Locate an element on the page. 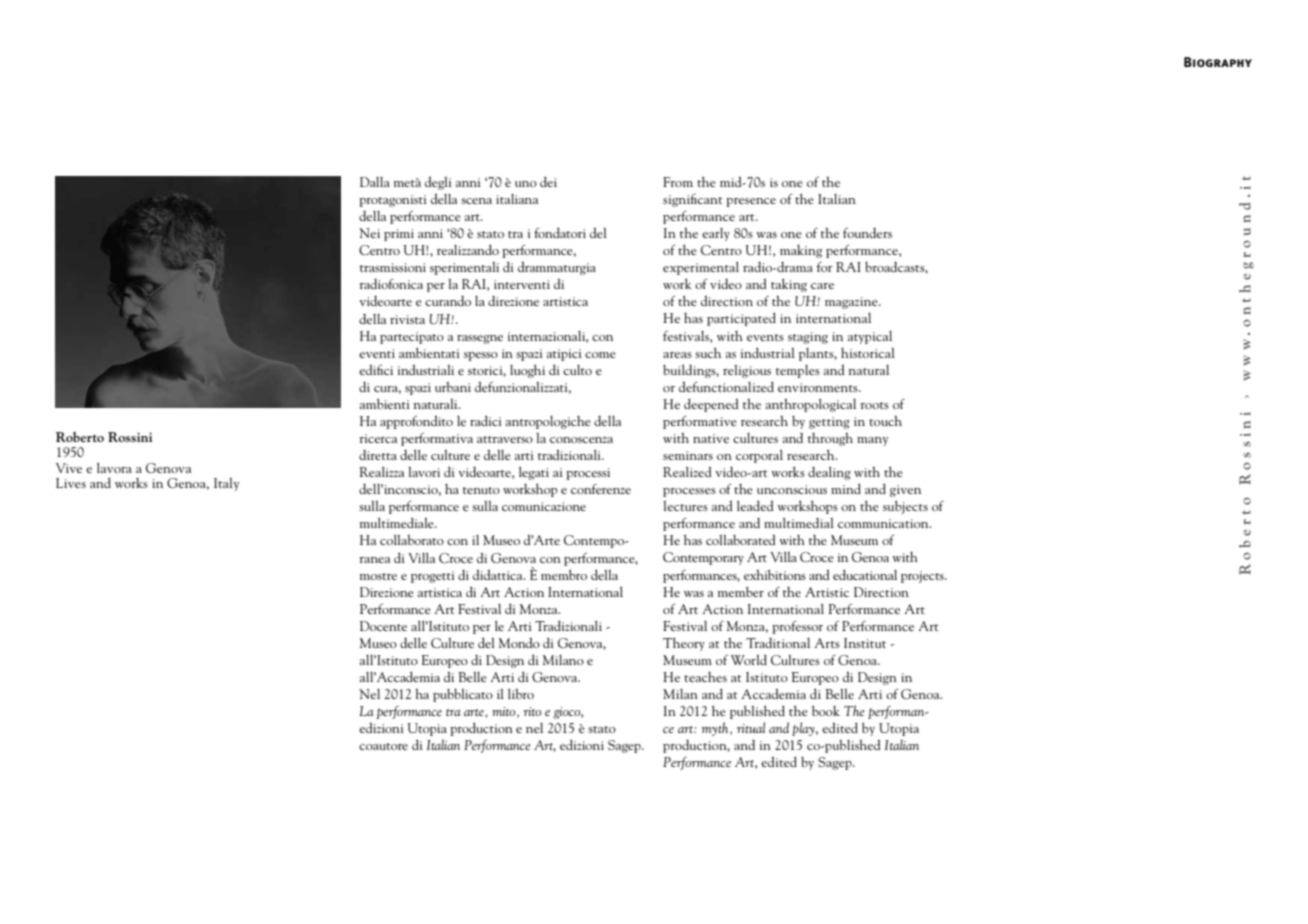 The image size is (1308, 924). significant is located at coordinates (693, 200).
